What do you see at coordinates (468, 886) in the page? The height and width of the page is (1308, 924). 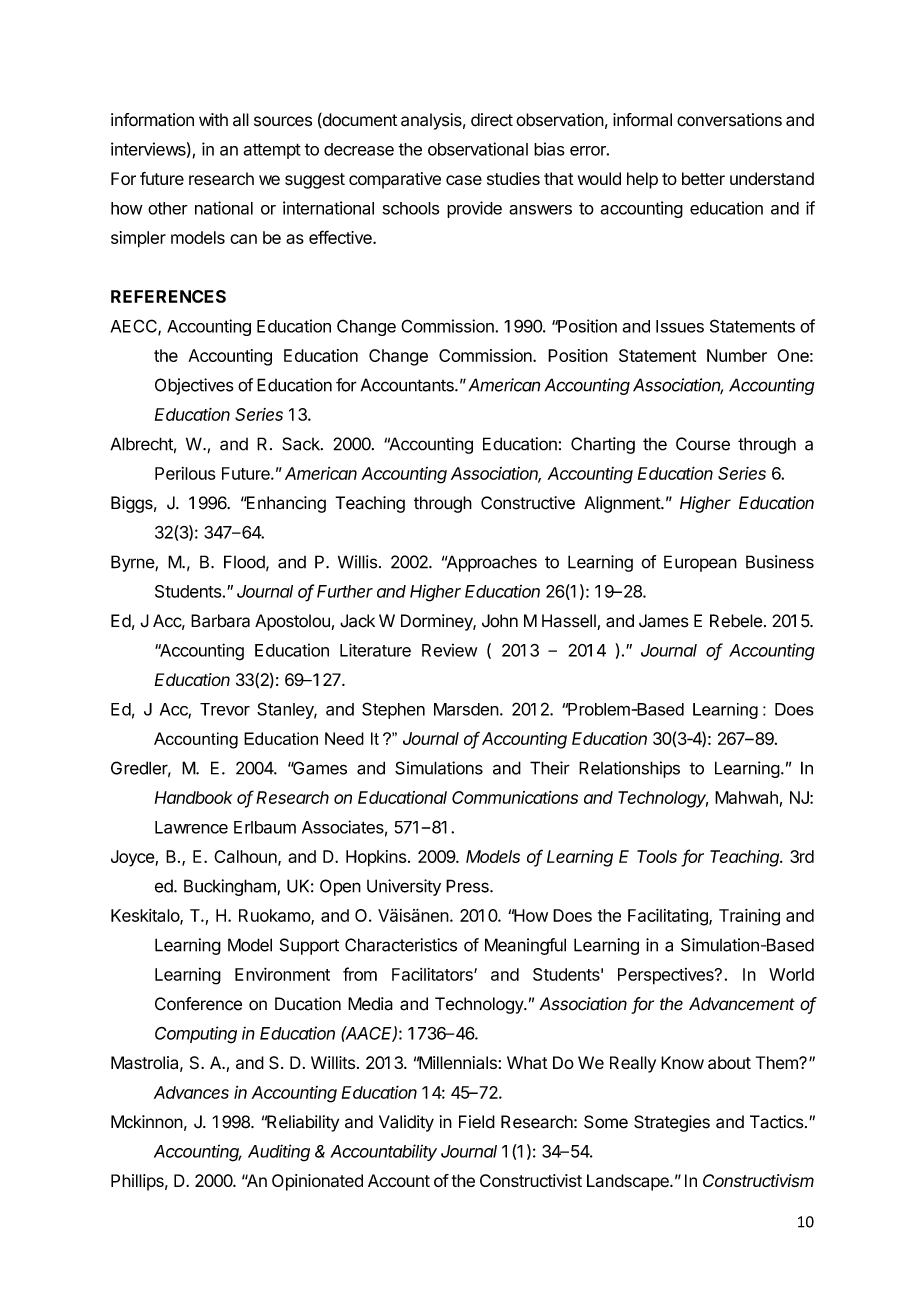 I see `Press` at bounding box center [468, 886].
